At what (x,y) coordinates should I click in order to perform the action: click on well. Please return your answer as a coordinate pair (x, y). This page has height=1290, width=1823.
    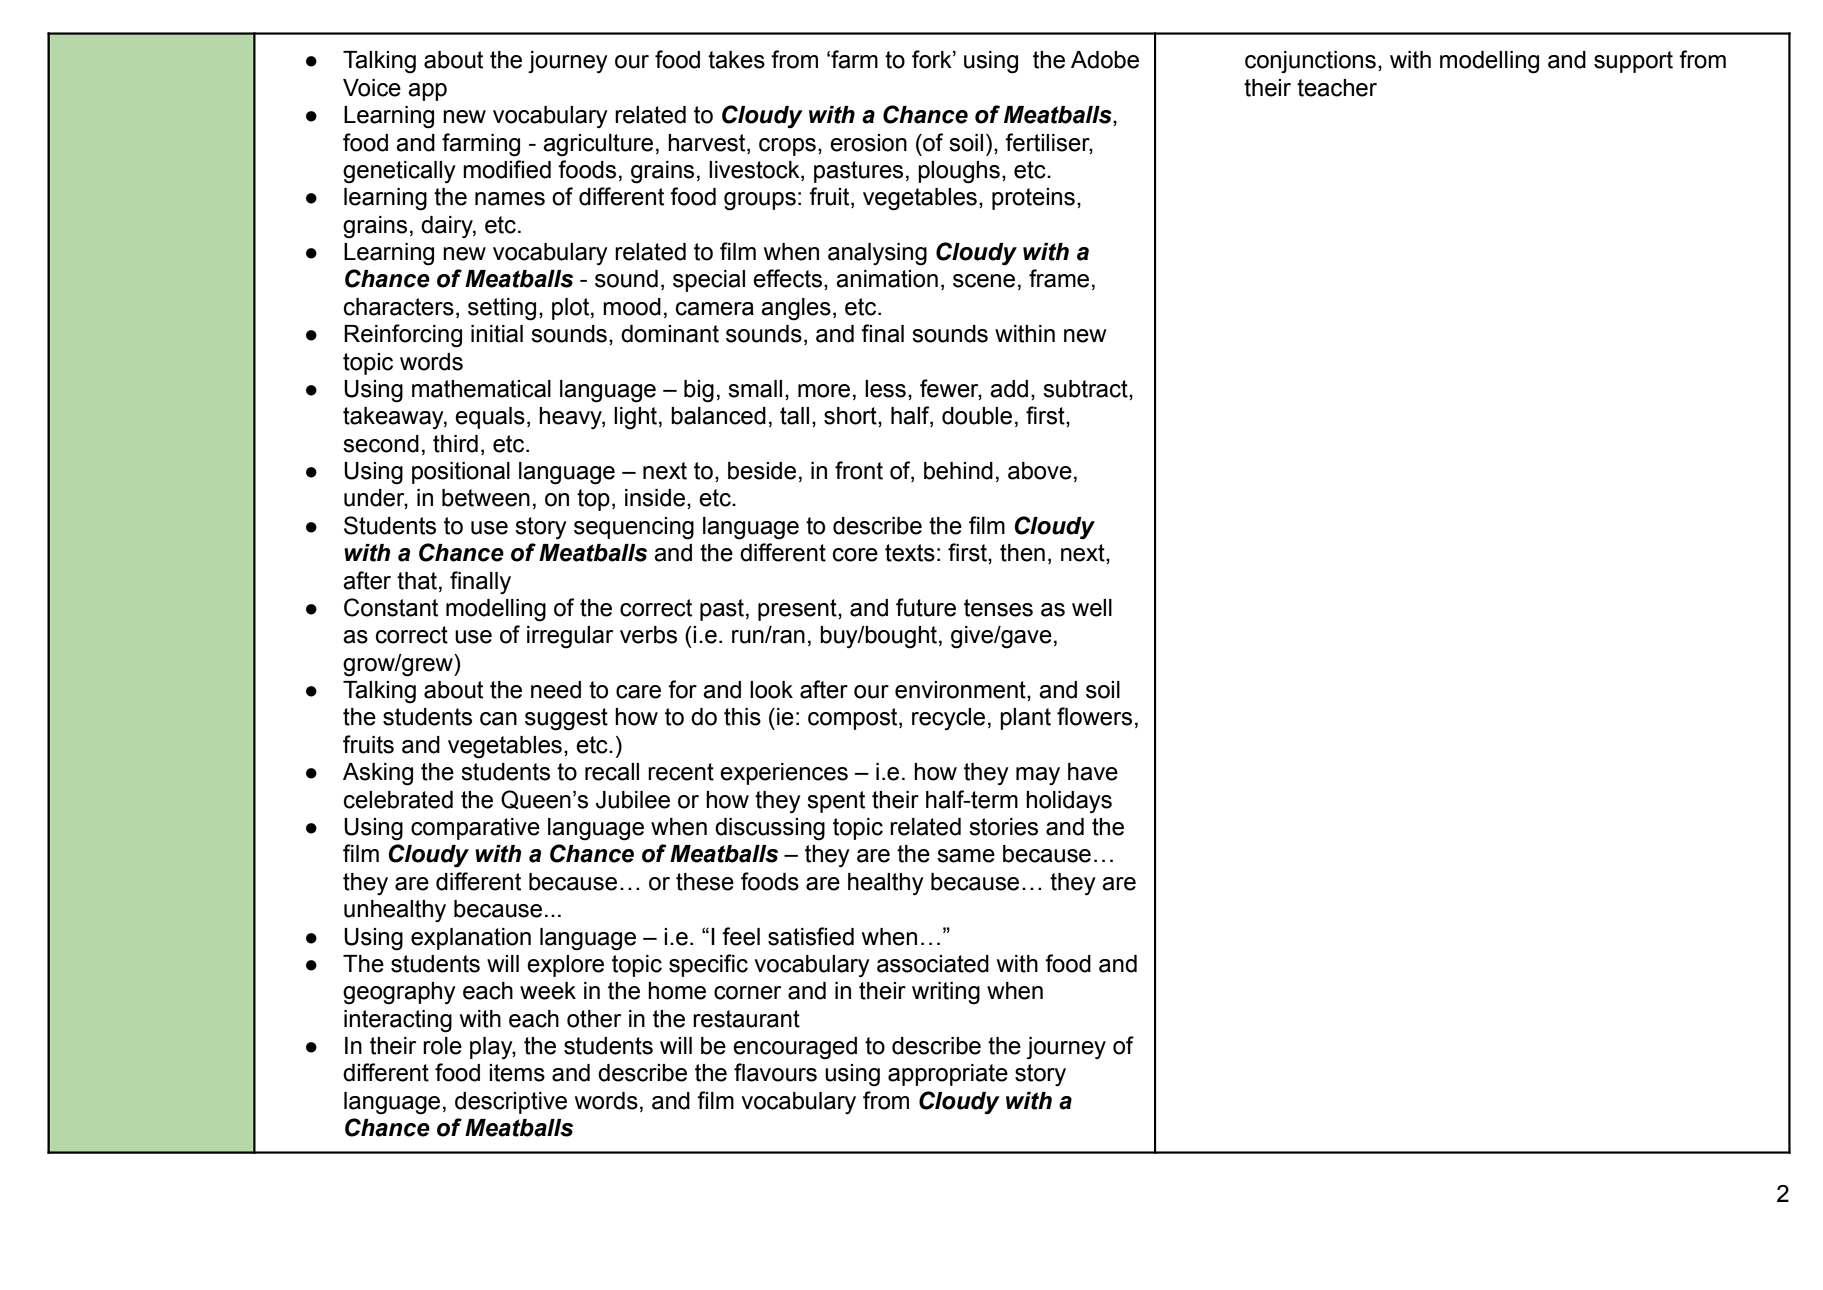
    Looking at the image, I should click on (1092, 608).
